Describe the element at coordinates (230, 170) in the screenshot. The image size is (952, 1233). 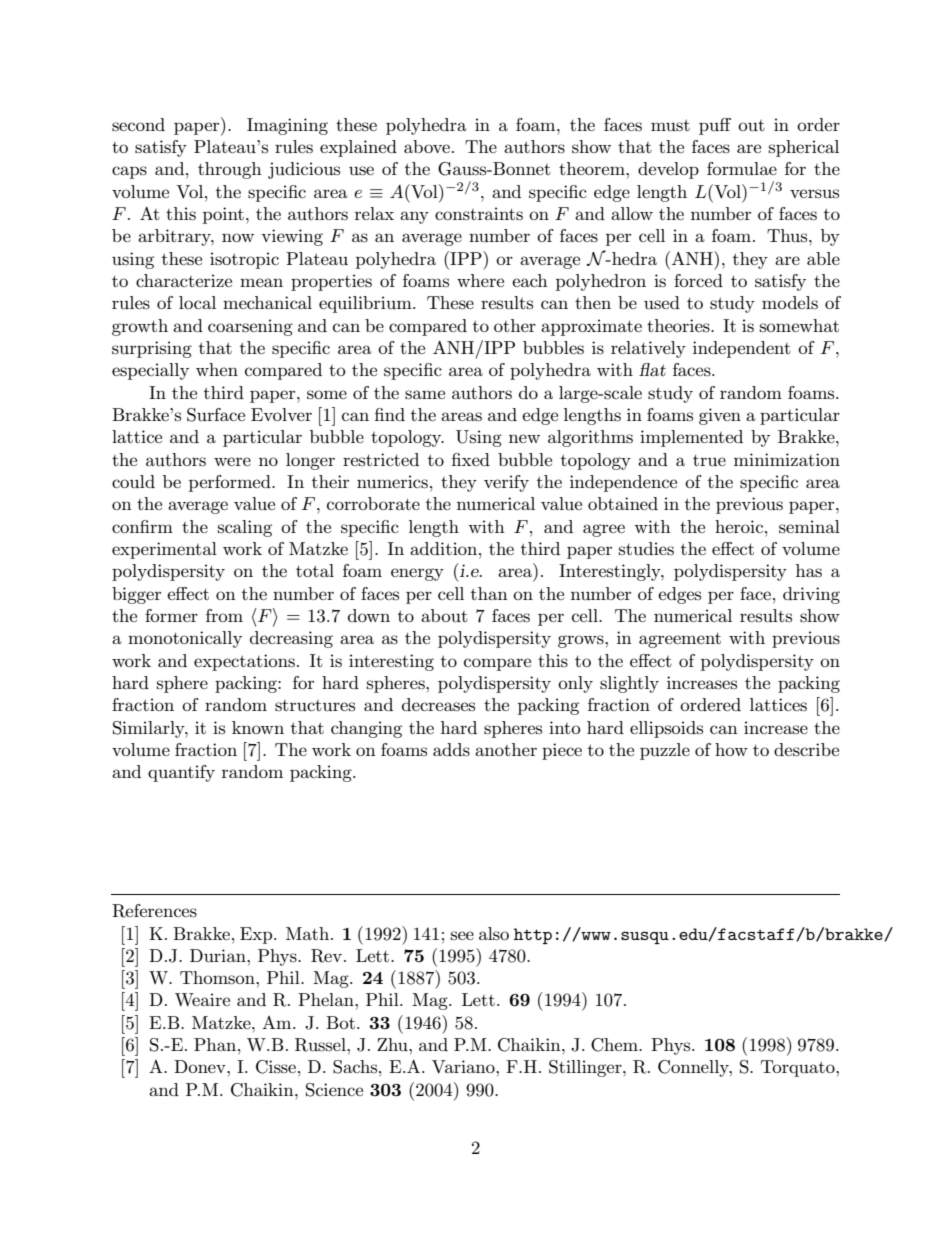
I see `through` at that location.
